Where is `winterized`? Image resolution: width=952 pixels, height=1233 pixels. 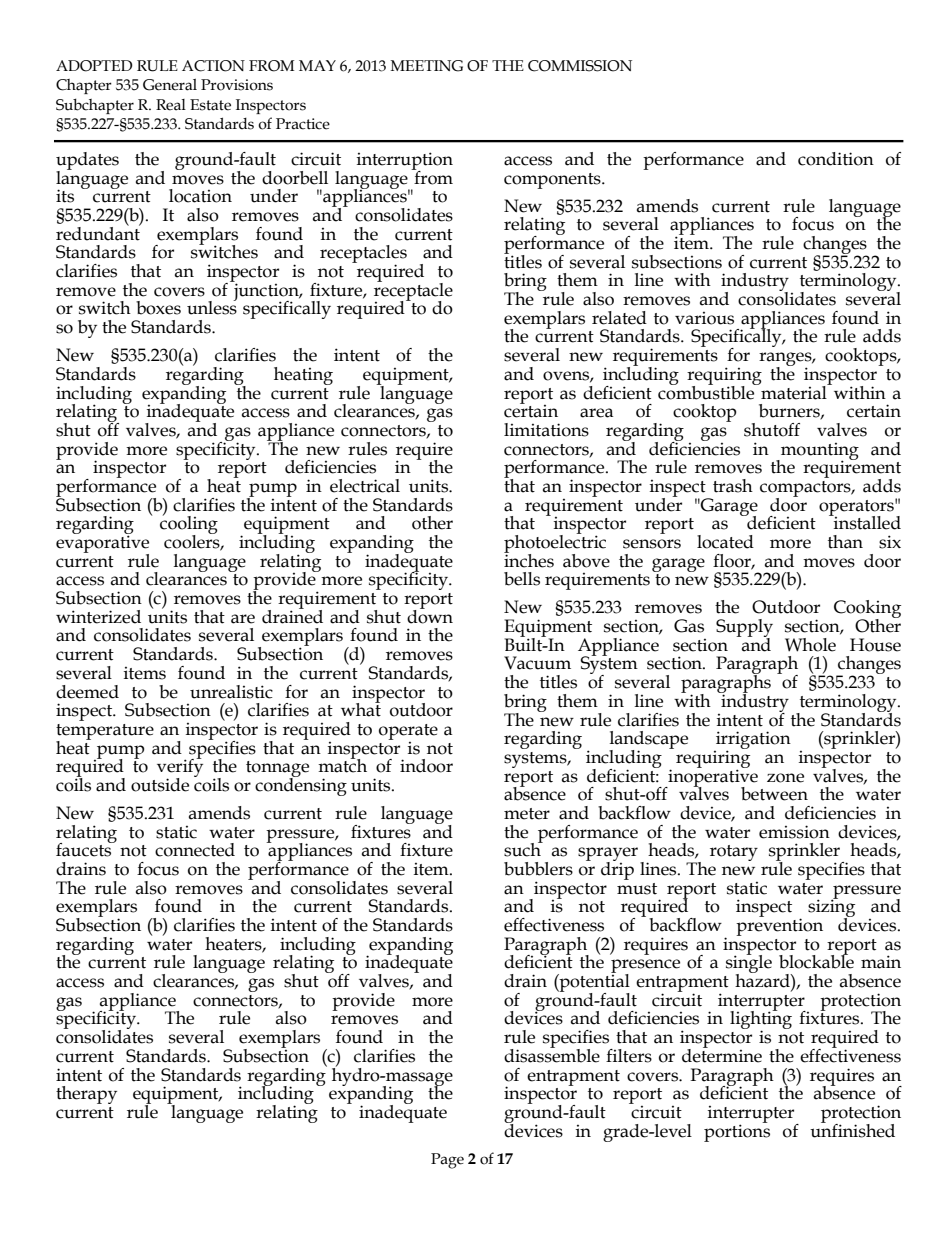
winterized is located at coordinates (98, 617).
